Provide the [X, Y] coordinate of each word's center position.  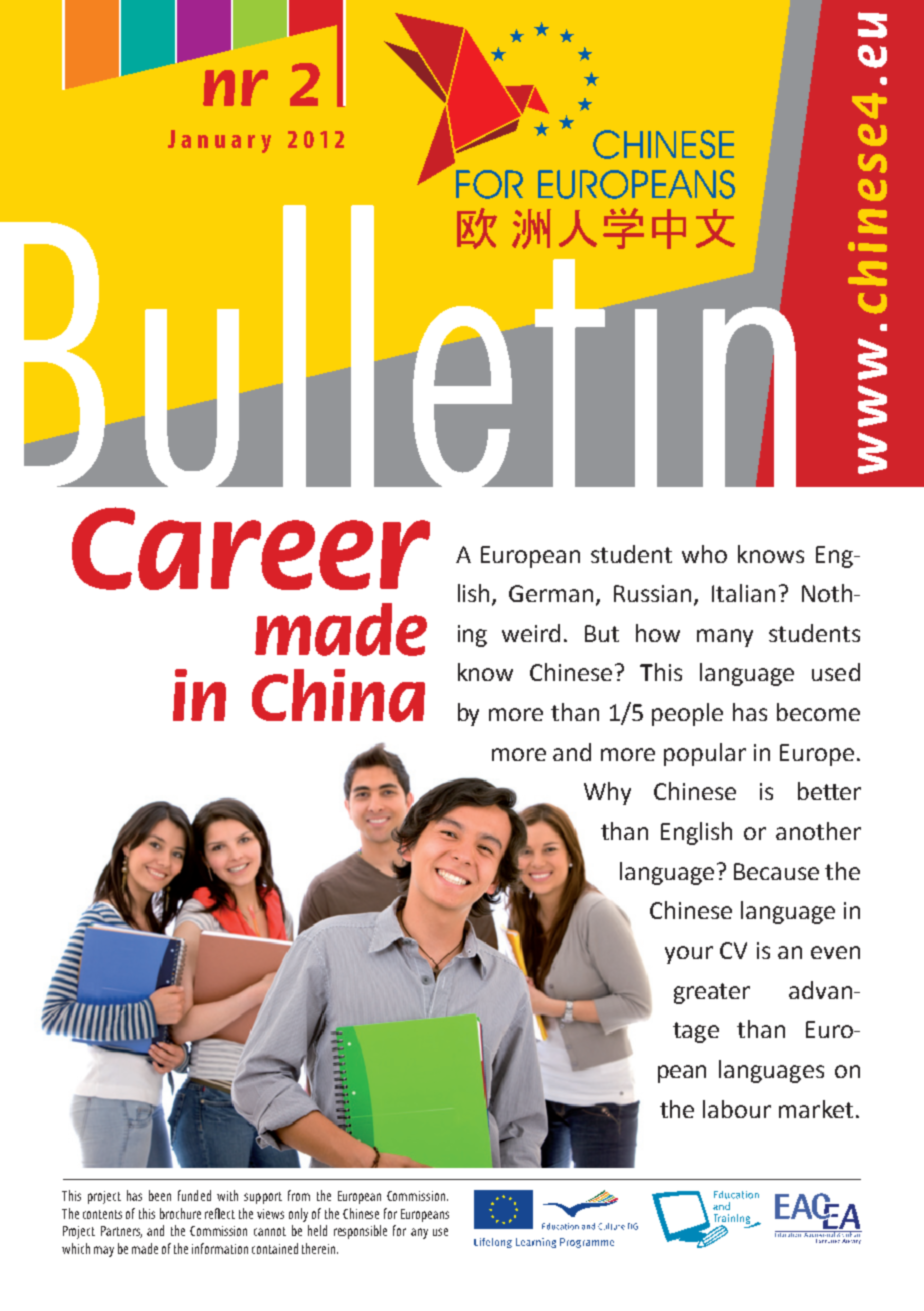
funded [194, 1195]
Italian [743, 593]
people [687, 714]
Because [776, 871]
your [689, 955]
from [299, 1195]
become [818, 712]
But [602, 633]
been [160, 1195]
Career [251, 548]
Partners [121, 1232]
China [338, 695]
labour [737, 1109]
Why [607, 793]
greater [712, 993]
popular [705, 754]
